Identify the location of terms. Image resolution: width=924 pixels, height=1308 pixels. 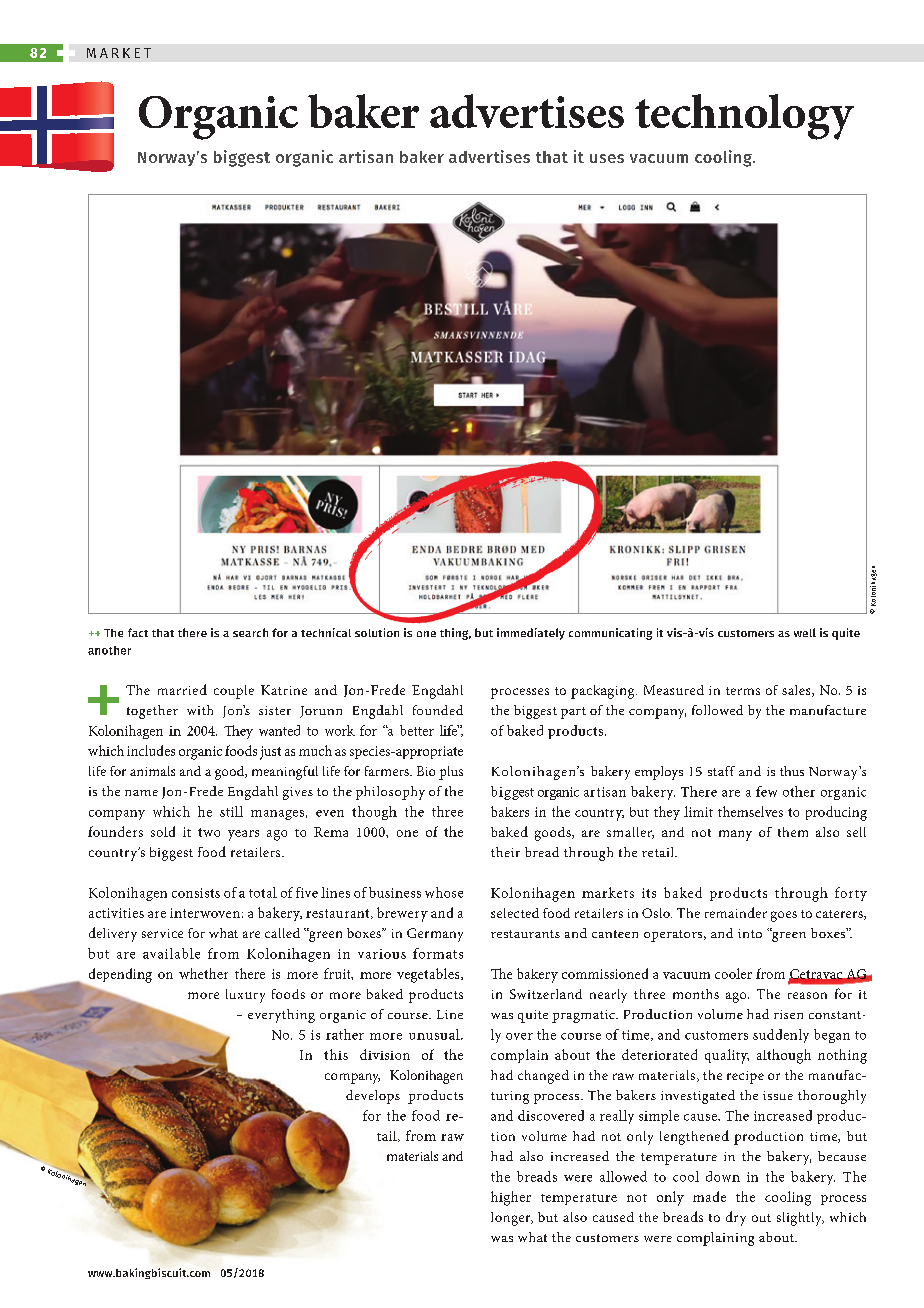
(743, 691).
